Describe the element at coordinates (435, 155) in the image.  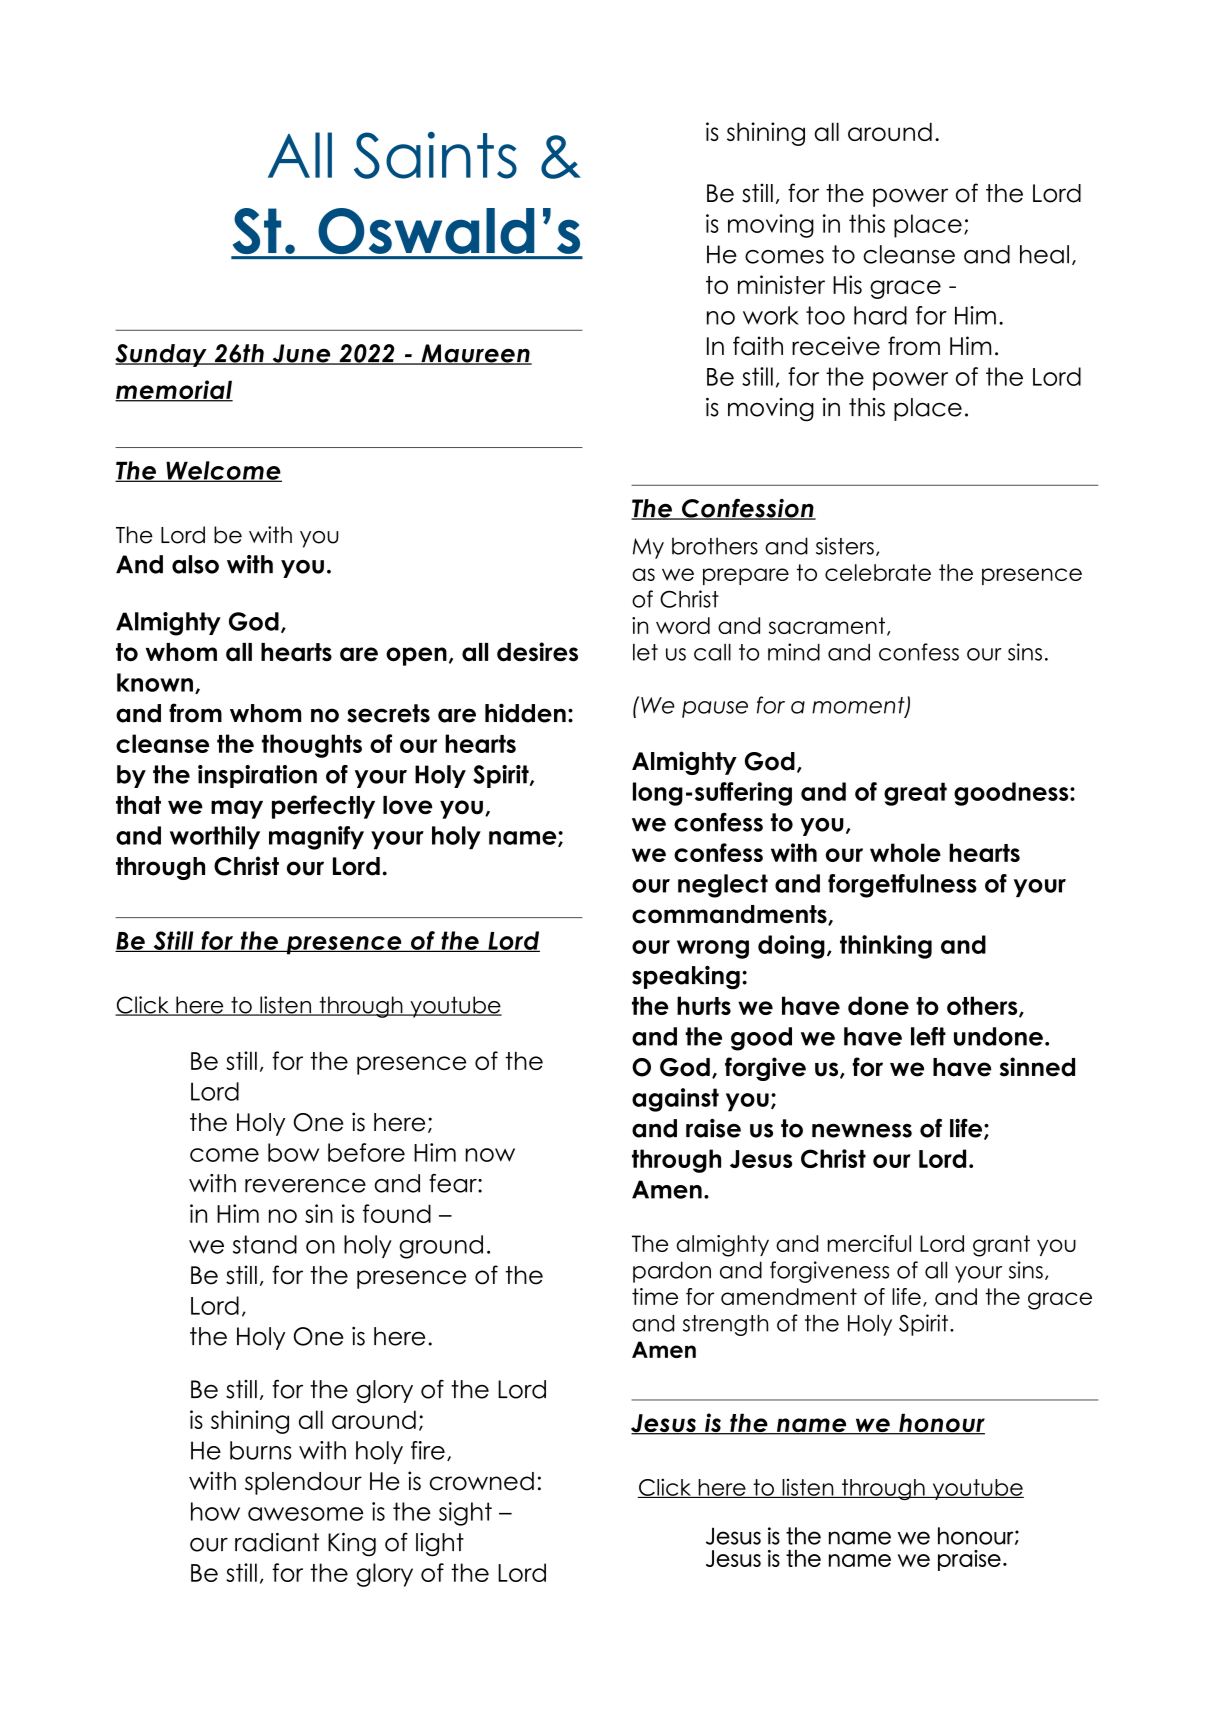
I see `Saints` at that location.
